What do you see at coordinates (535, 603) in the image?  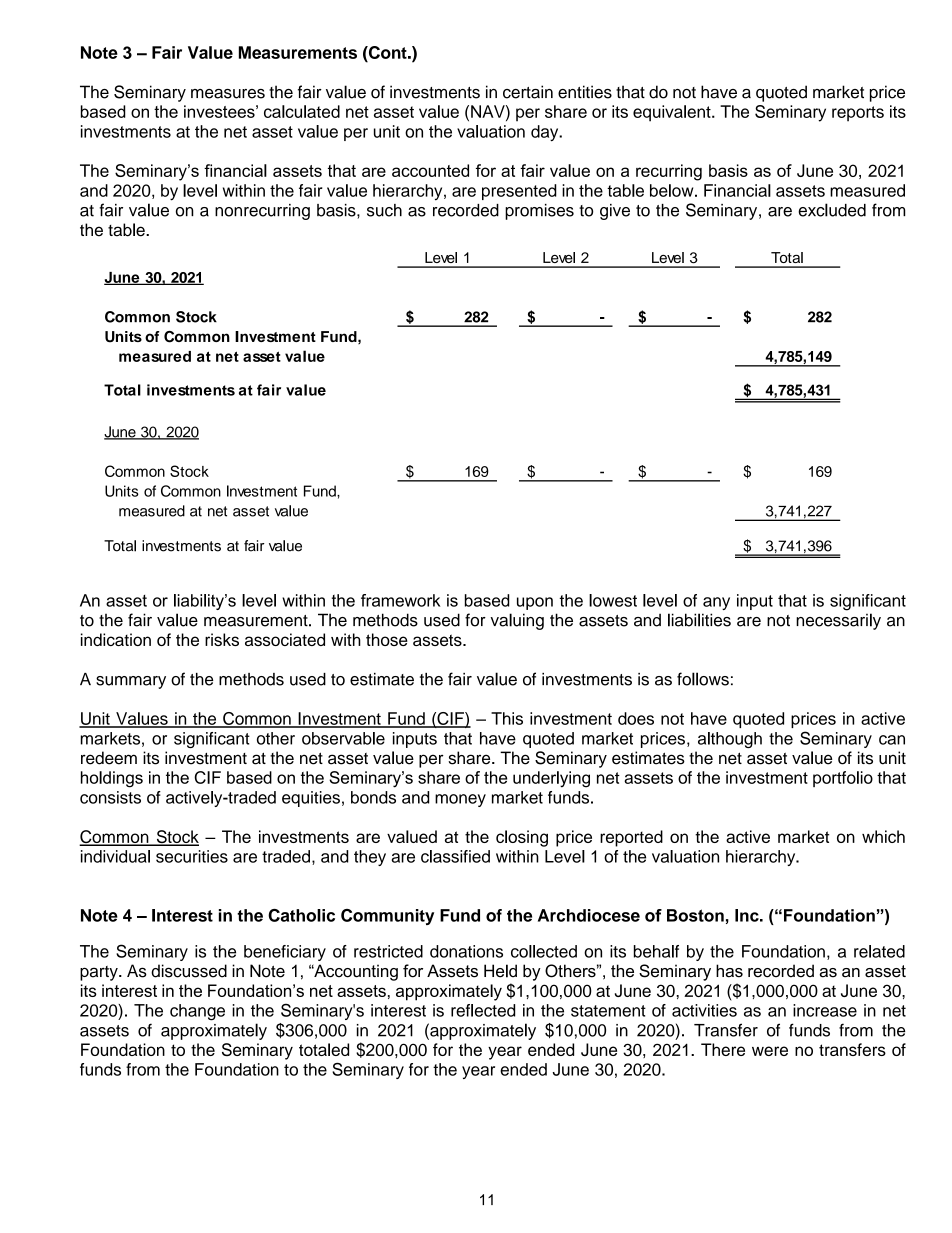 I see `upon` at bounding box center [535, 603].
